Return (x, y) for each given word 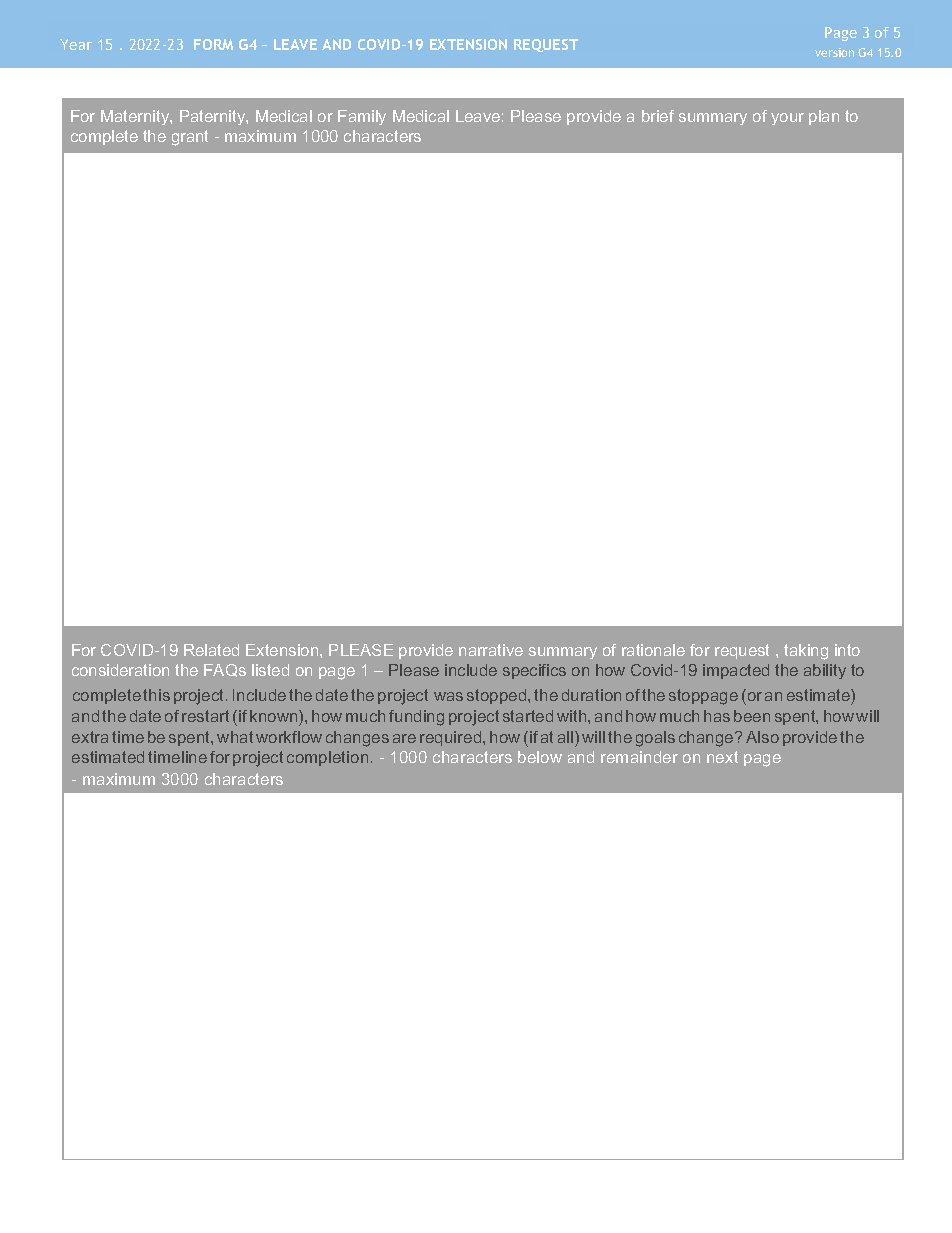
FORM (213, 44)
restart (205, 716)
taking (806, 652)
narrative (491, 650)
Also (762, 737)
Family (362, 117)
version (834, 52)
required (452, 738)
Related (211, 650)
